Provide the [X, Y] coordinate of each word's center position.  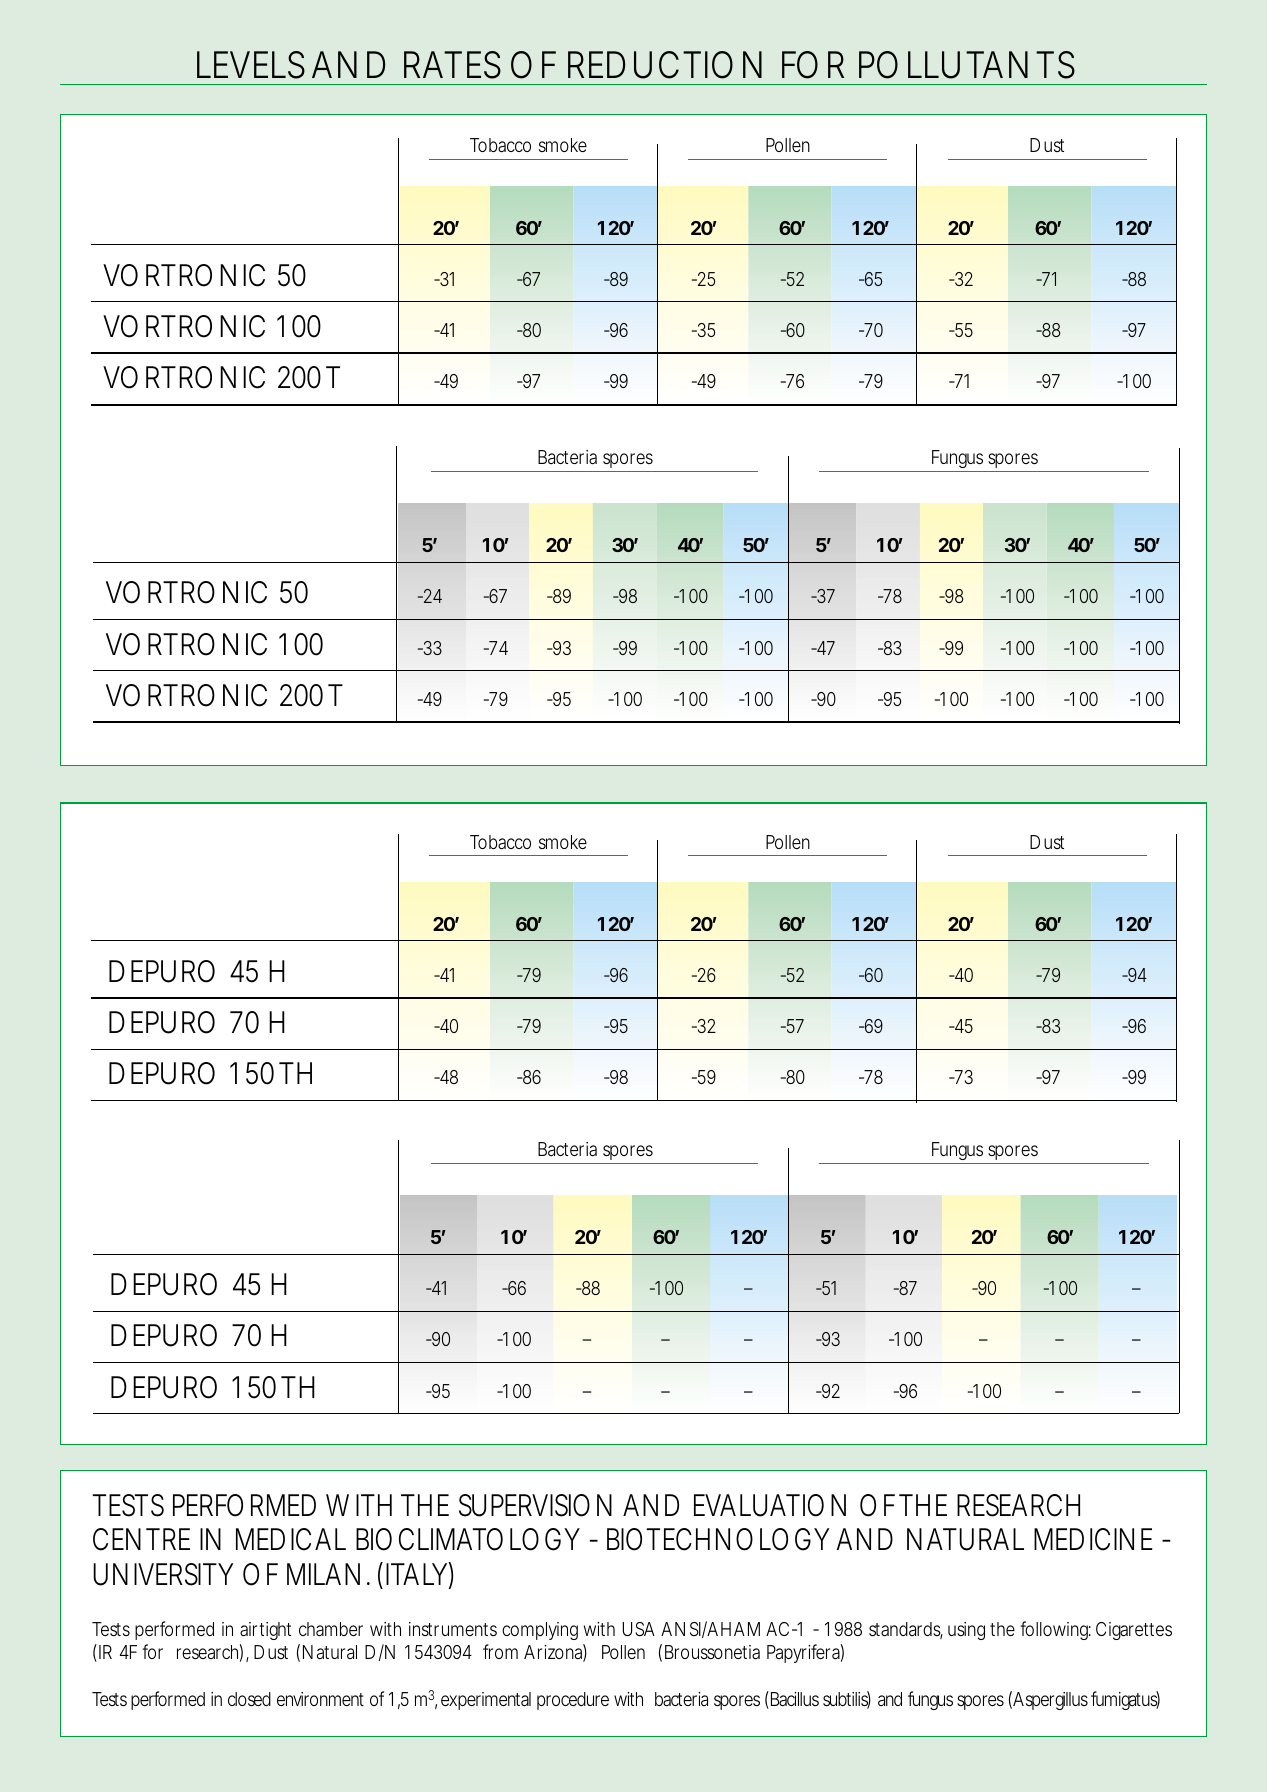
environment [320, 1699]
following [1054, 1630]
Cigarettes [1134, 1631]
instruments [453, 1629]
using [966, 1631]
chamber [331, 1629]
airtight [265, 1631]
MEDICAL [291, 1539]
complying [540, 1631]
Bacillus [793, 1700]
